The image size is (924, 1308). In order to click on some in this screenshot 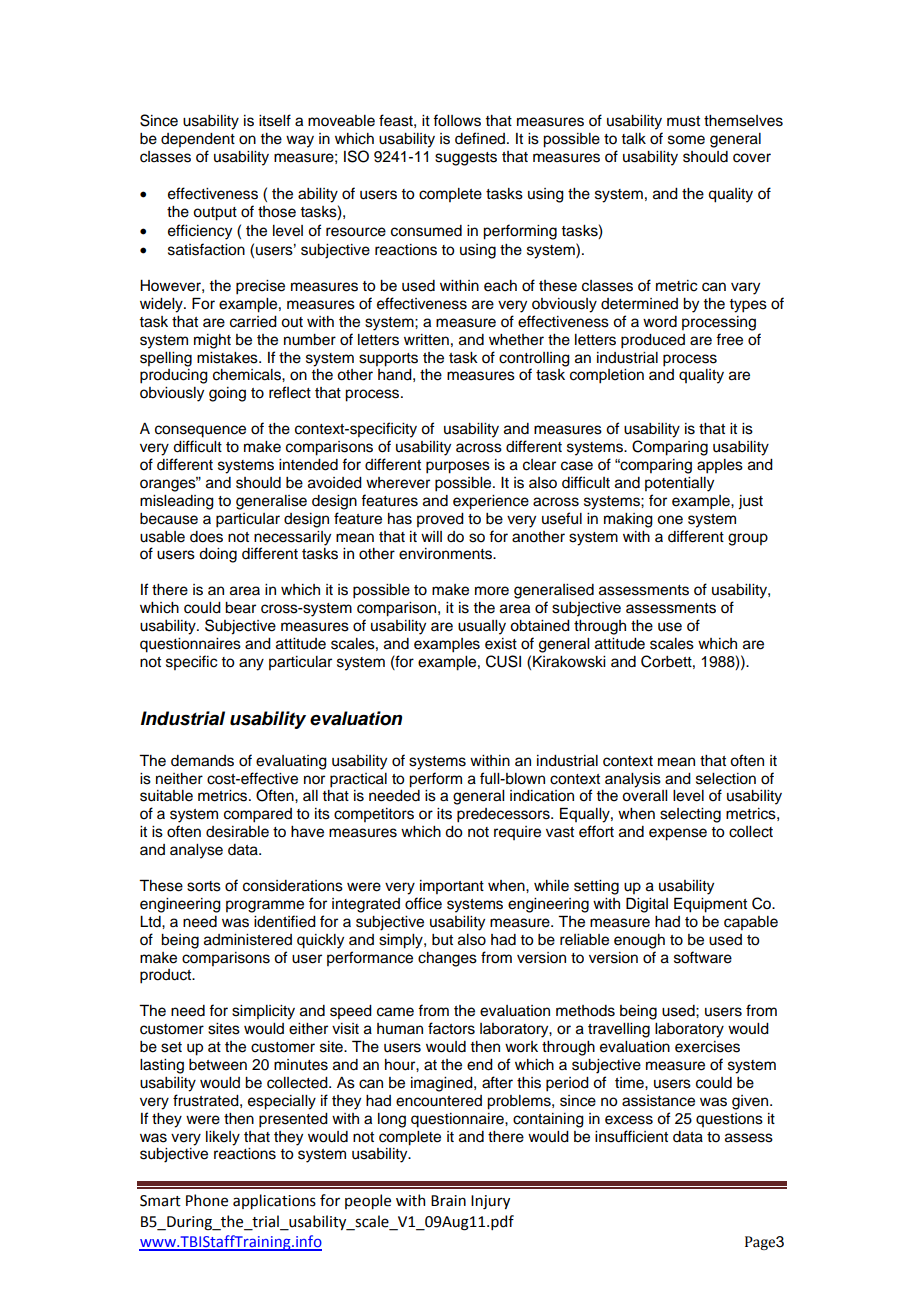, I will do `click(686, 140)`.
